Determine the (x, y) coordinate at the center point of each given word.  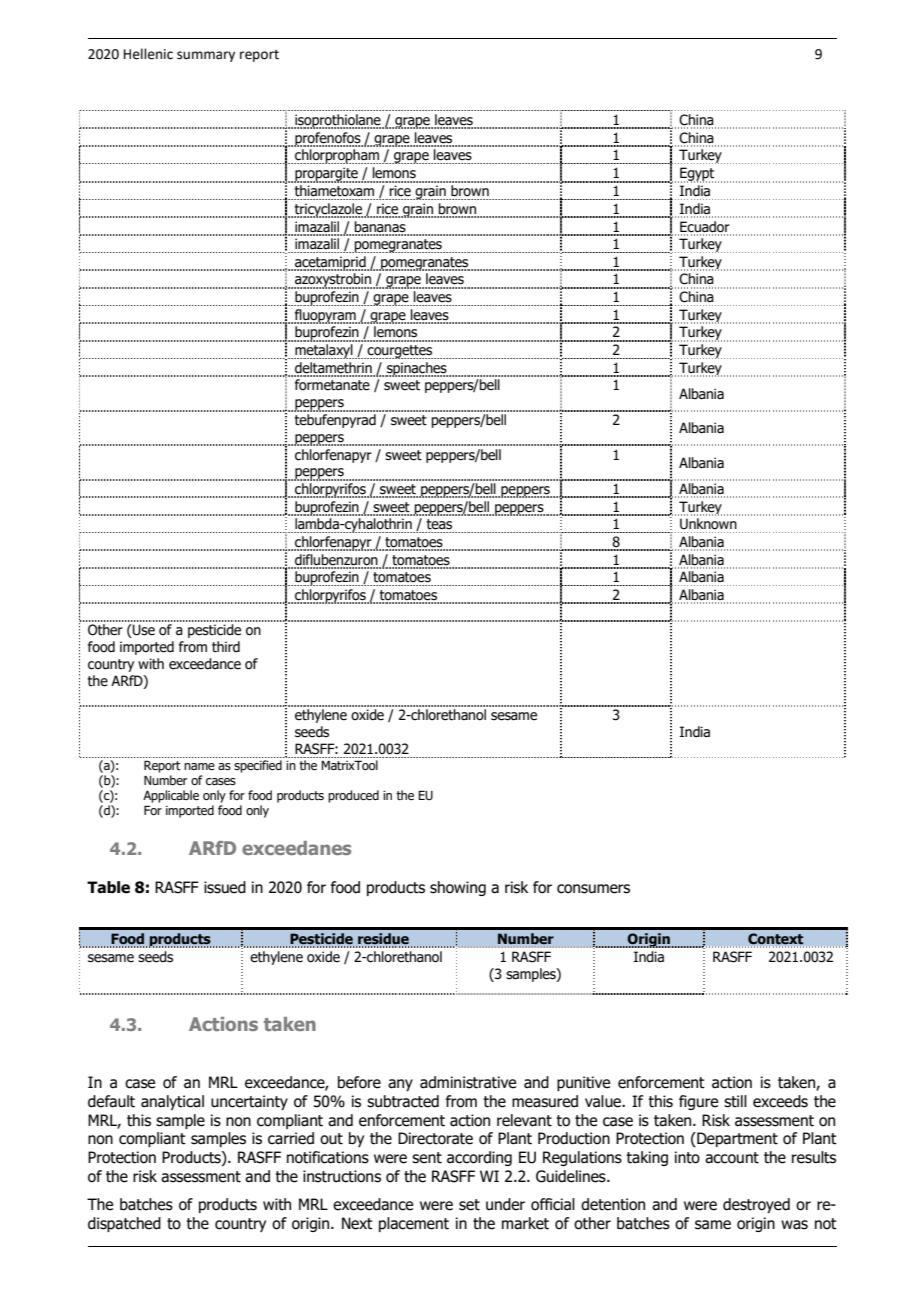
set (469, 1205)
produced (353, 796)
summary (206, 56)
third (226, 647)
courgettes (400, 352)
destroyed (756, 1205)
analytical (172, 1102)
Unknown (708, 524)
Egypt (697, 175)
